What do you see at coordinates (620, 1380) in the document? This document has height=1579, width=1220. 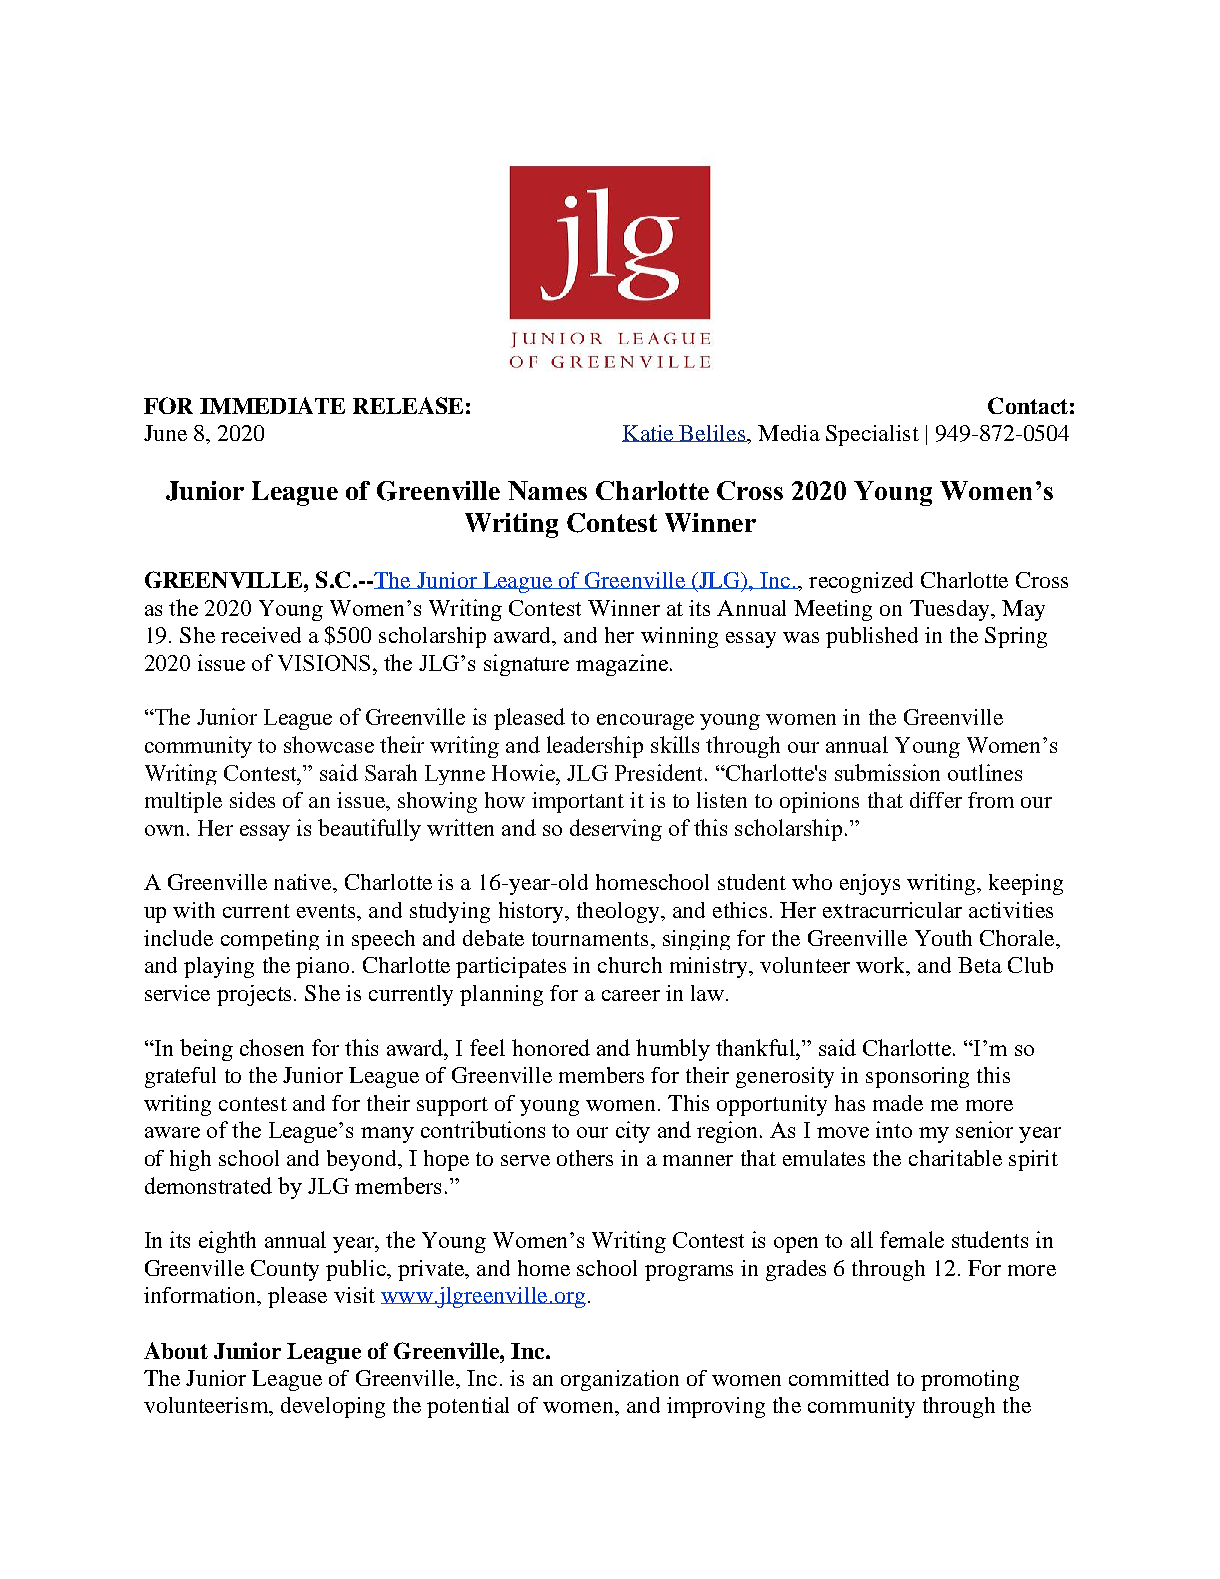 I see `organization` at bounding box center [620, 1380].
